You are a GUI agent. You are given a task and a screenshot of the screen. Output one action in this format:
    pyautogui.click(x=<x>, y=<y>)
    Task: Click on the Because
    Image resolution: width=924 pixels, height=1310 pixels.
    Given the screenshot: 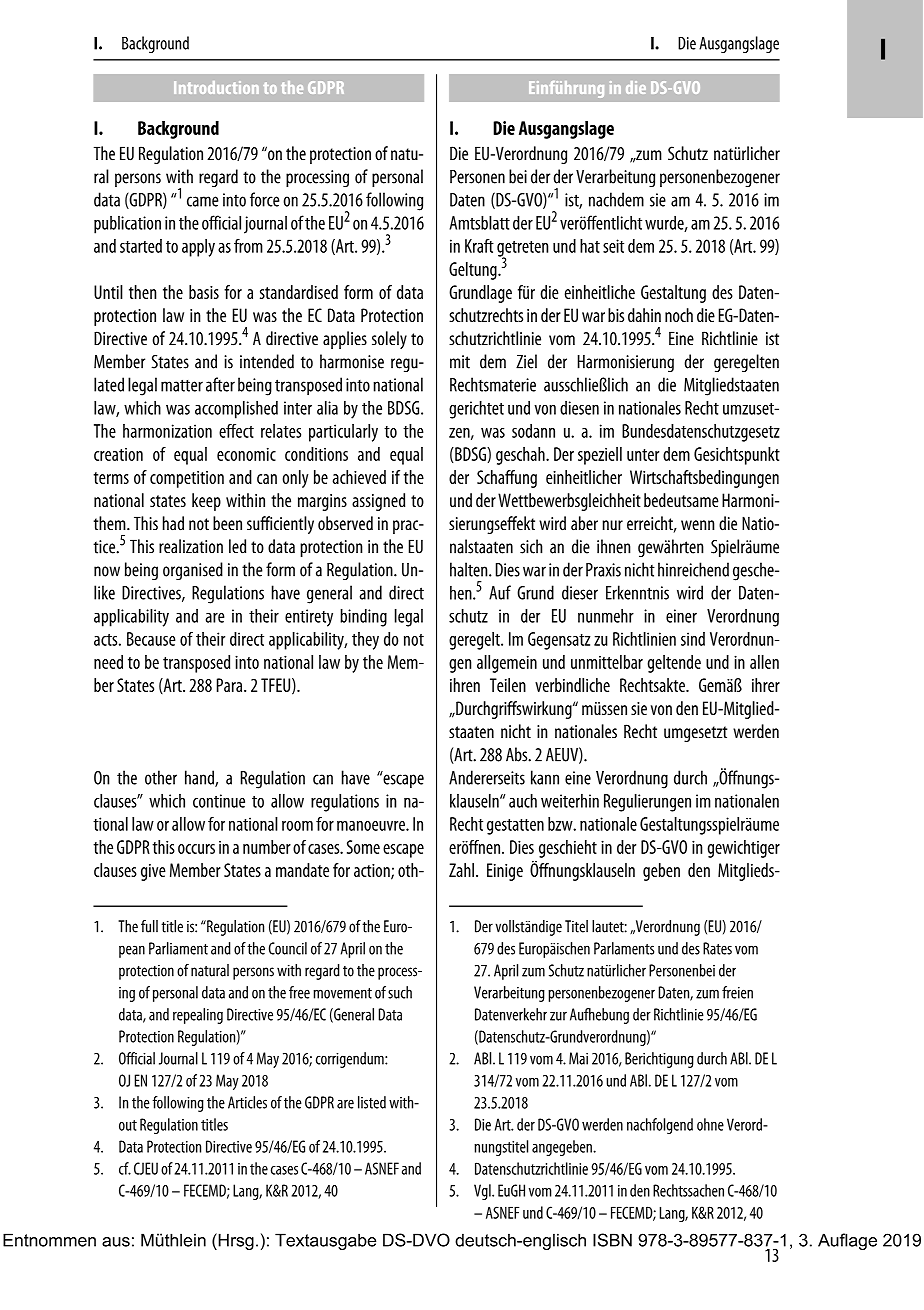 What is the action you would take?
    pyautogui.click(x=151, y=639)
